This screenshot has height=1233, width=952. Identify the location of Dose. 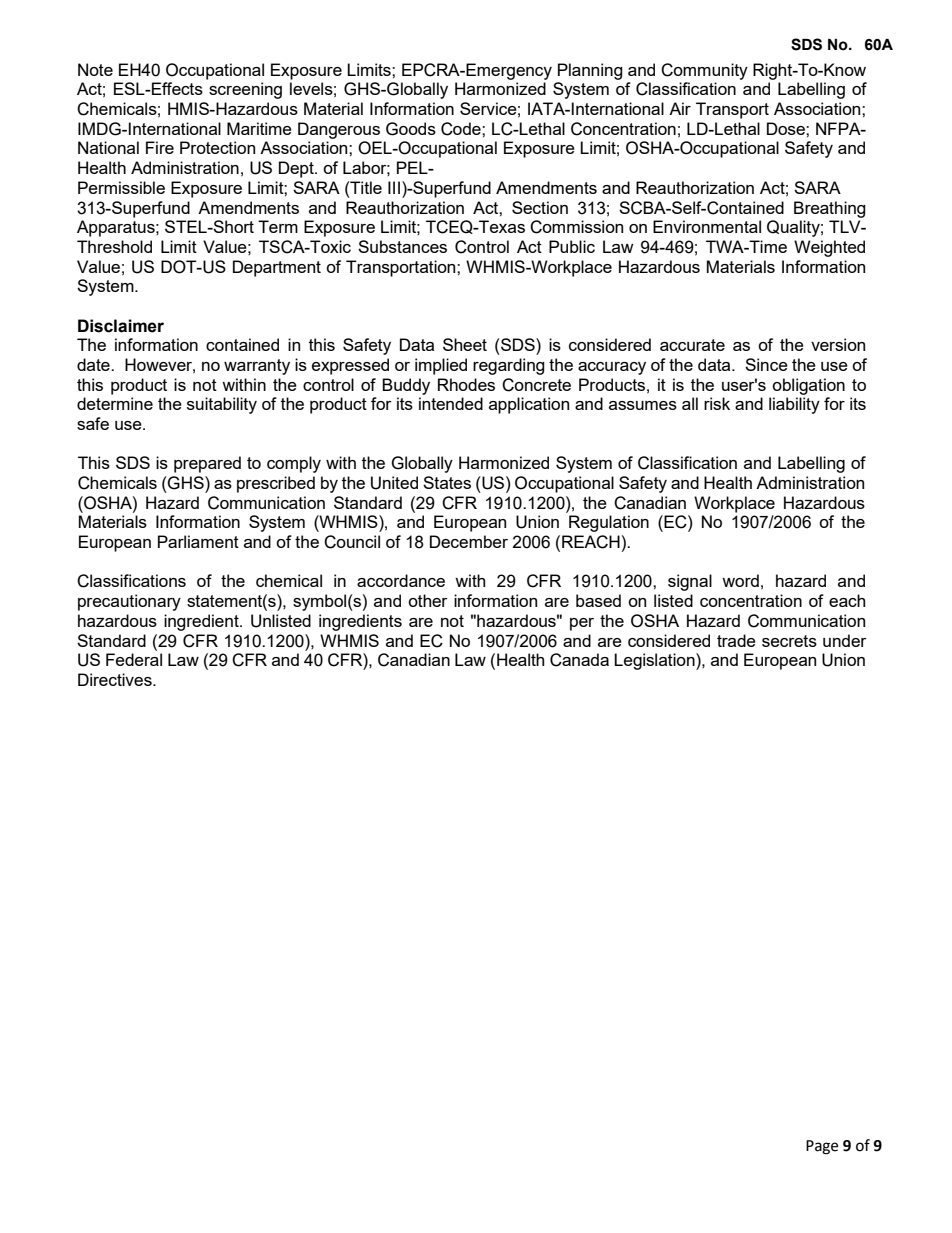
(787, 128).
